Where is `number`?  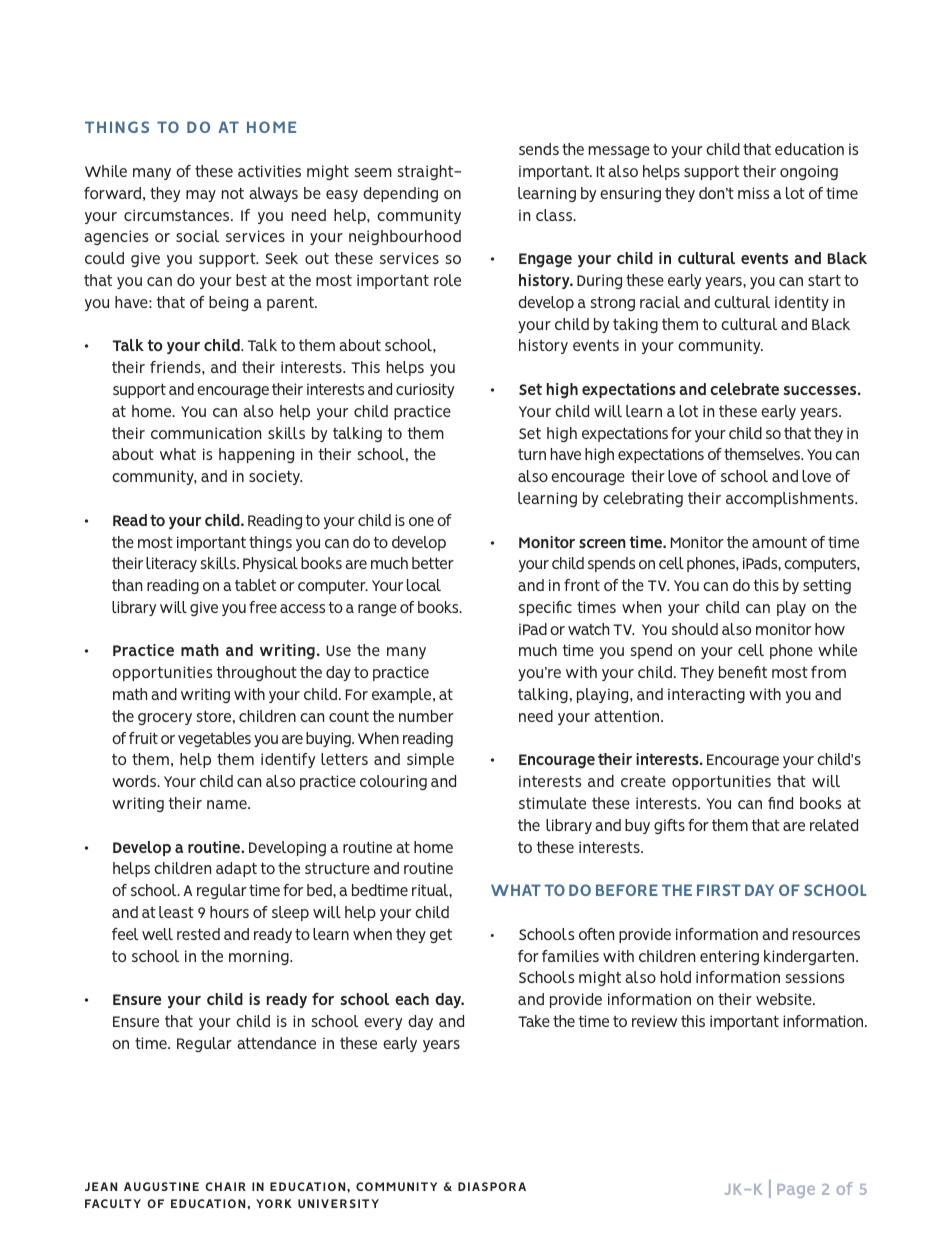 number is located at coordinates (426, 716).
